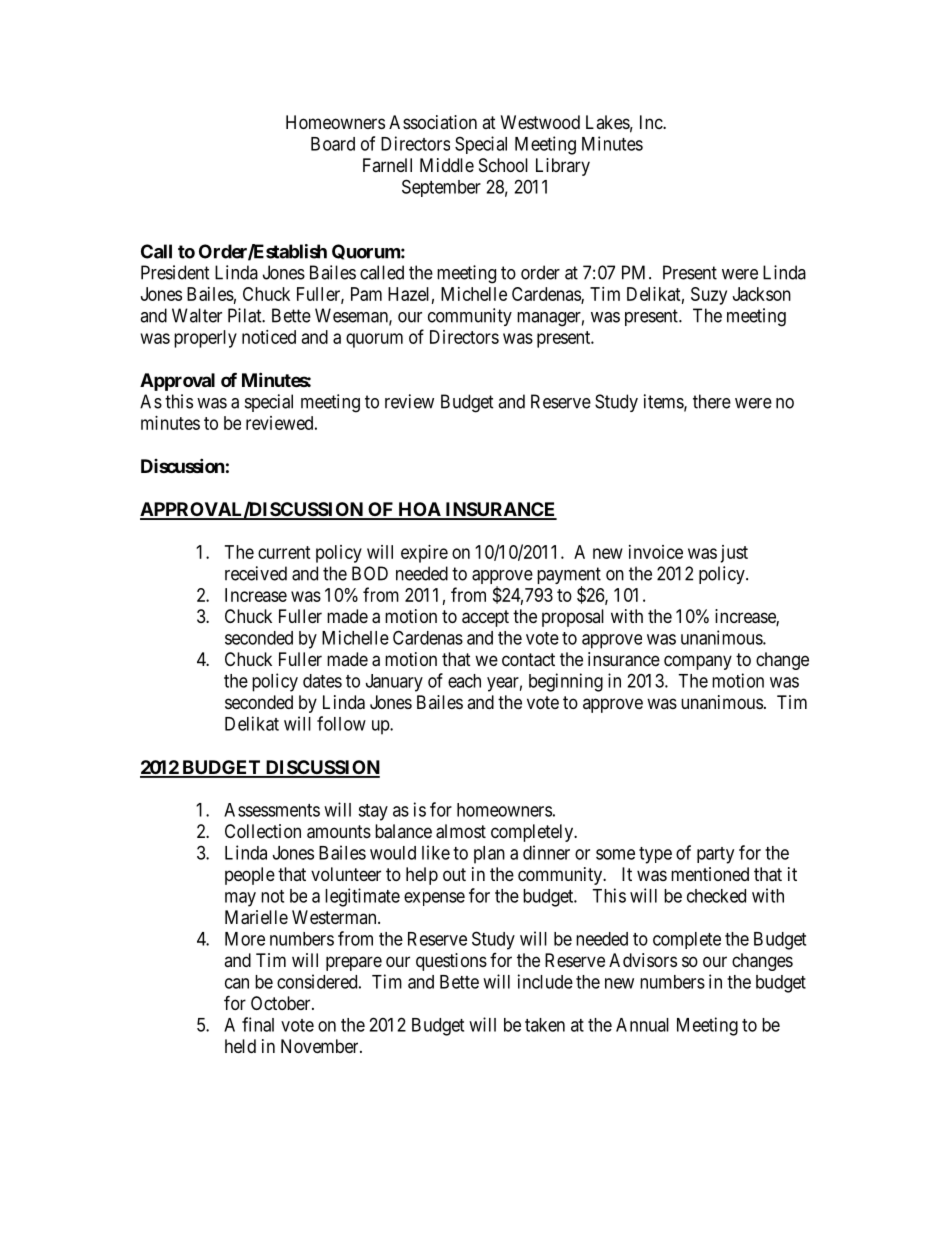 This document has width=952, height=1233. I want to click on Board, so click(333, 144).
